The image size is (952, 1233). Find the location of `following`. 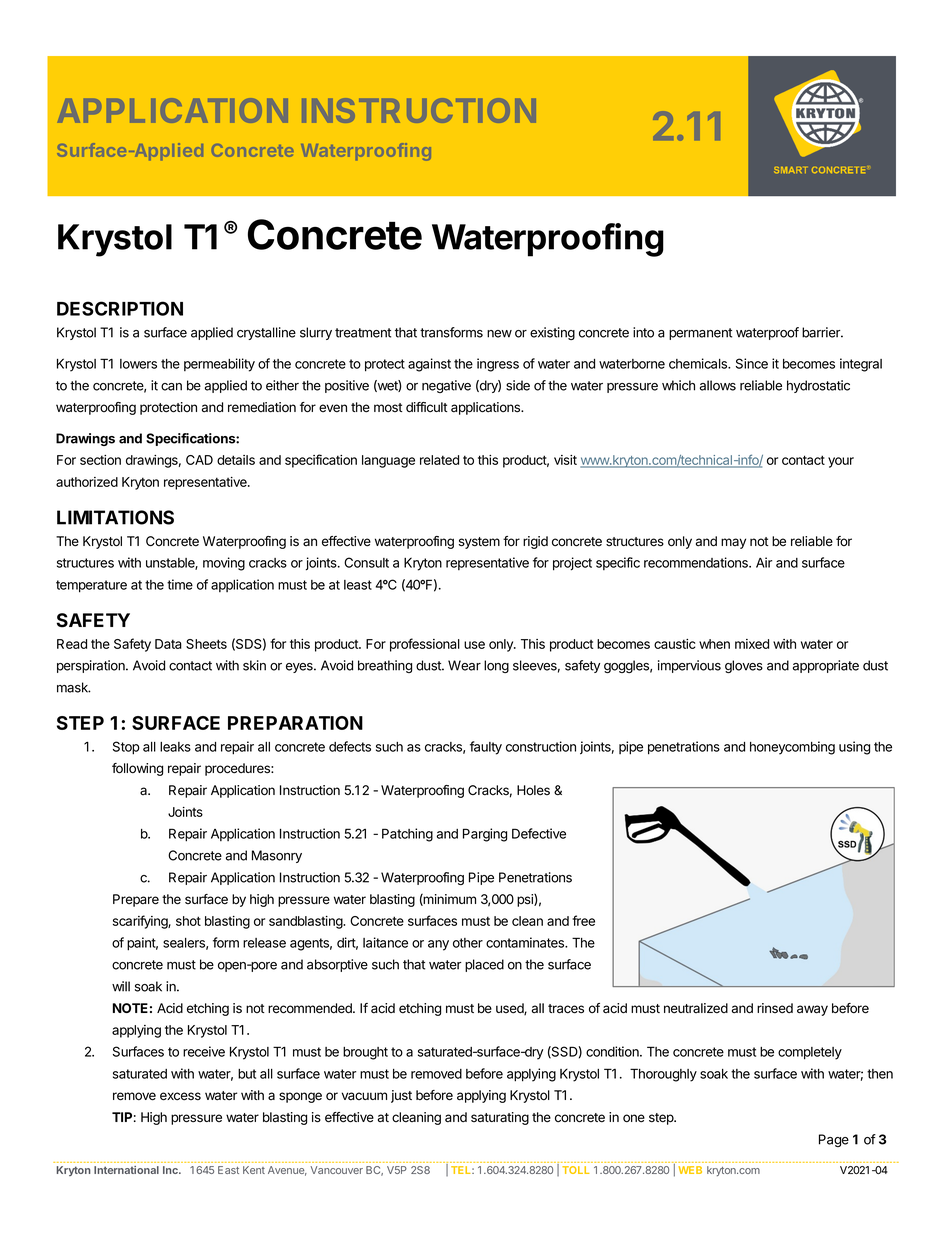

following is located at coordinates (137, 769).
